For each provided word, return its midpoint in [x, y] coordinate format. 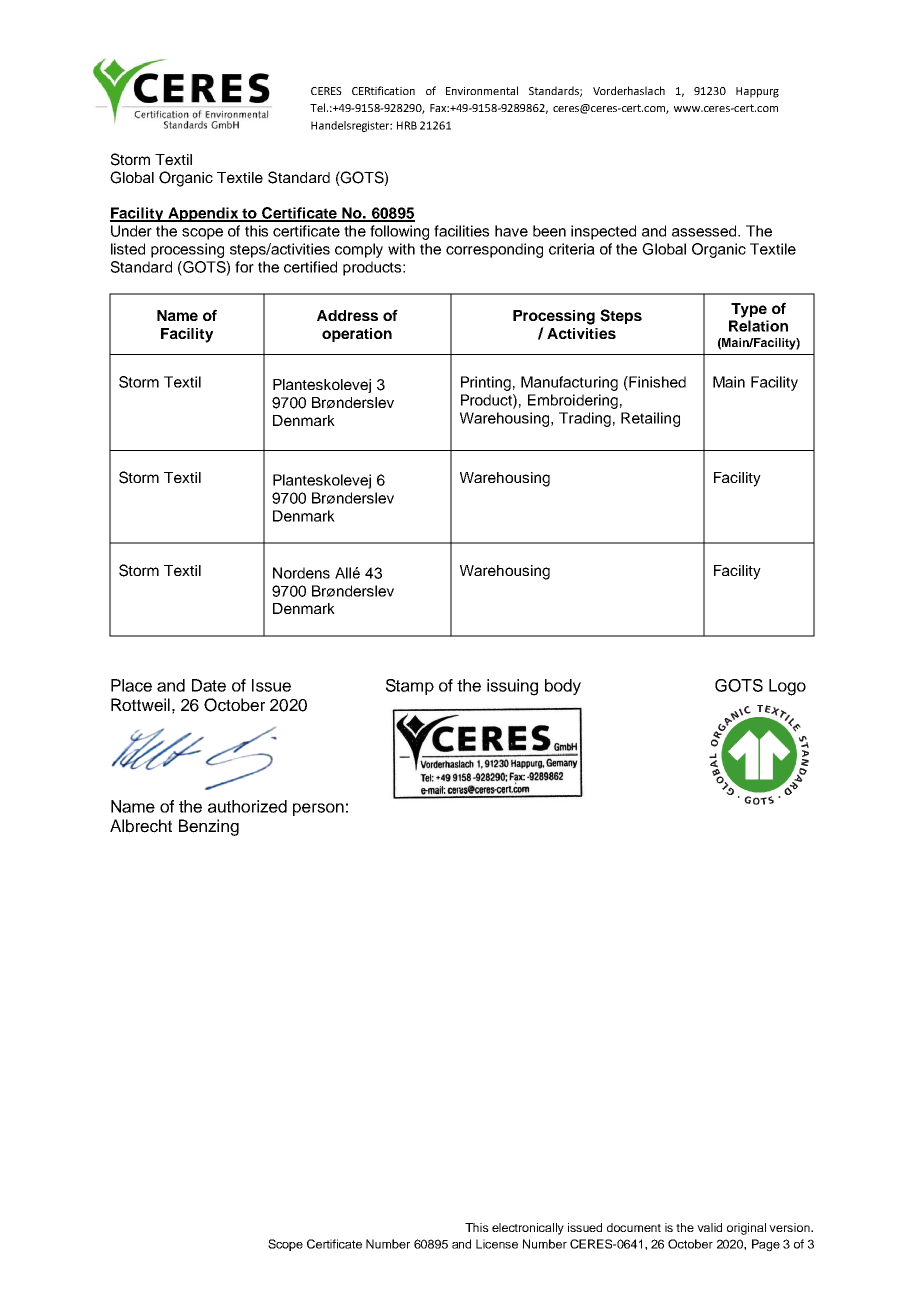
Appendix [203, 214]
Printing [486, 383]
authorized [247, 806]
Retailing [650, 419]
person [318, 809]
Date [209, 685]
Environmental [482, 90]
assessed [705, 231]
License [497, 1244]
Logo [787, 687]
